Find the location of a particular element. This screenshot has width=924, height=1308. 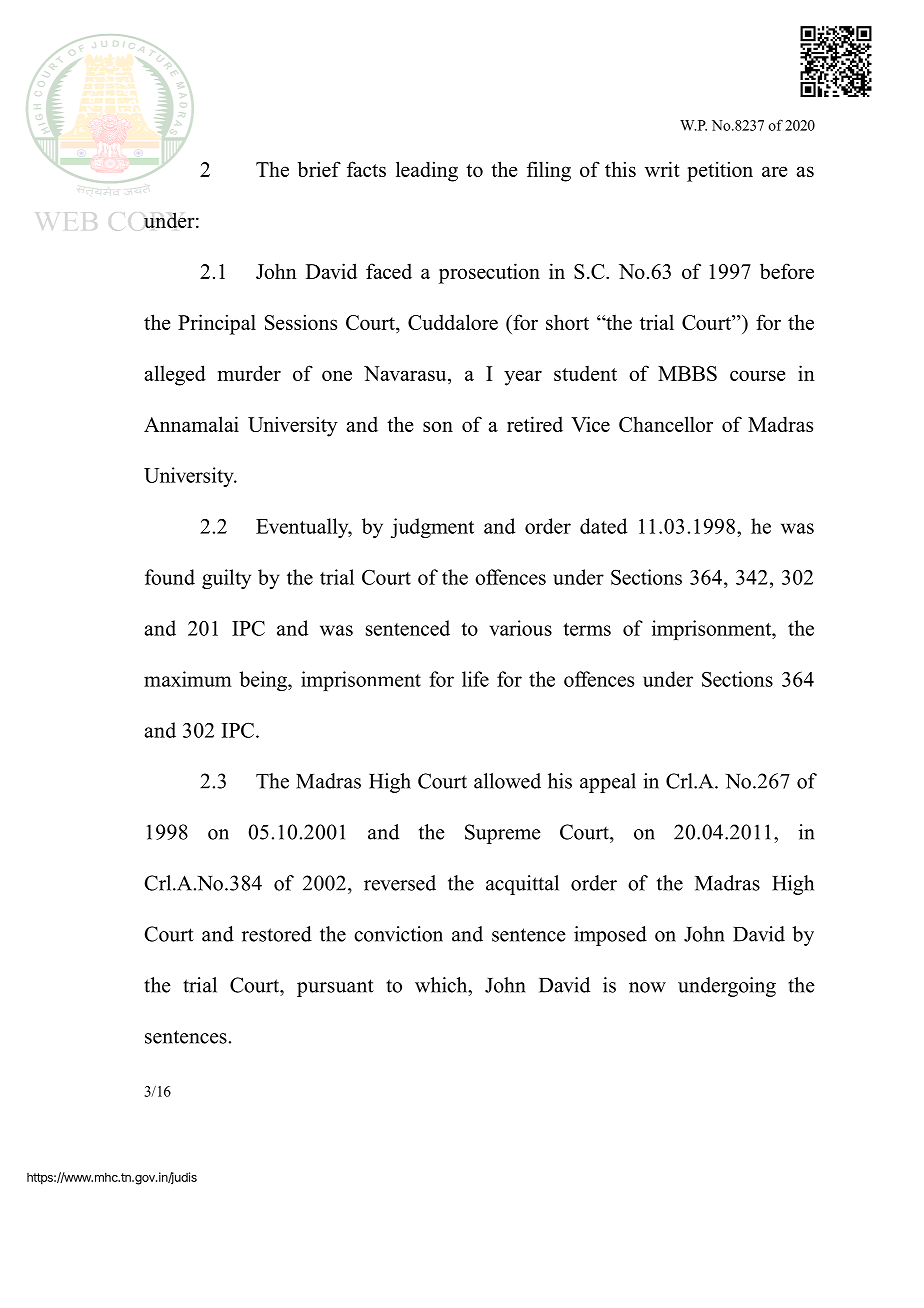

which is located at coordinates (442, 985).
